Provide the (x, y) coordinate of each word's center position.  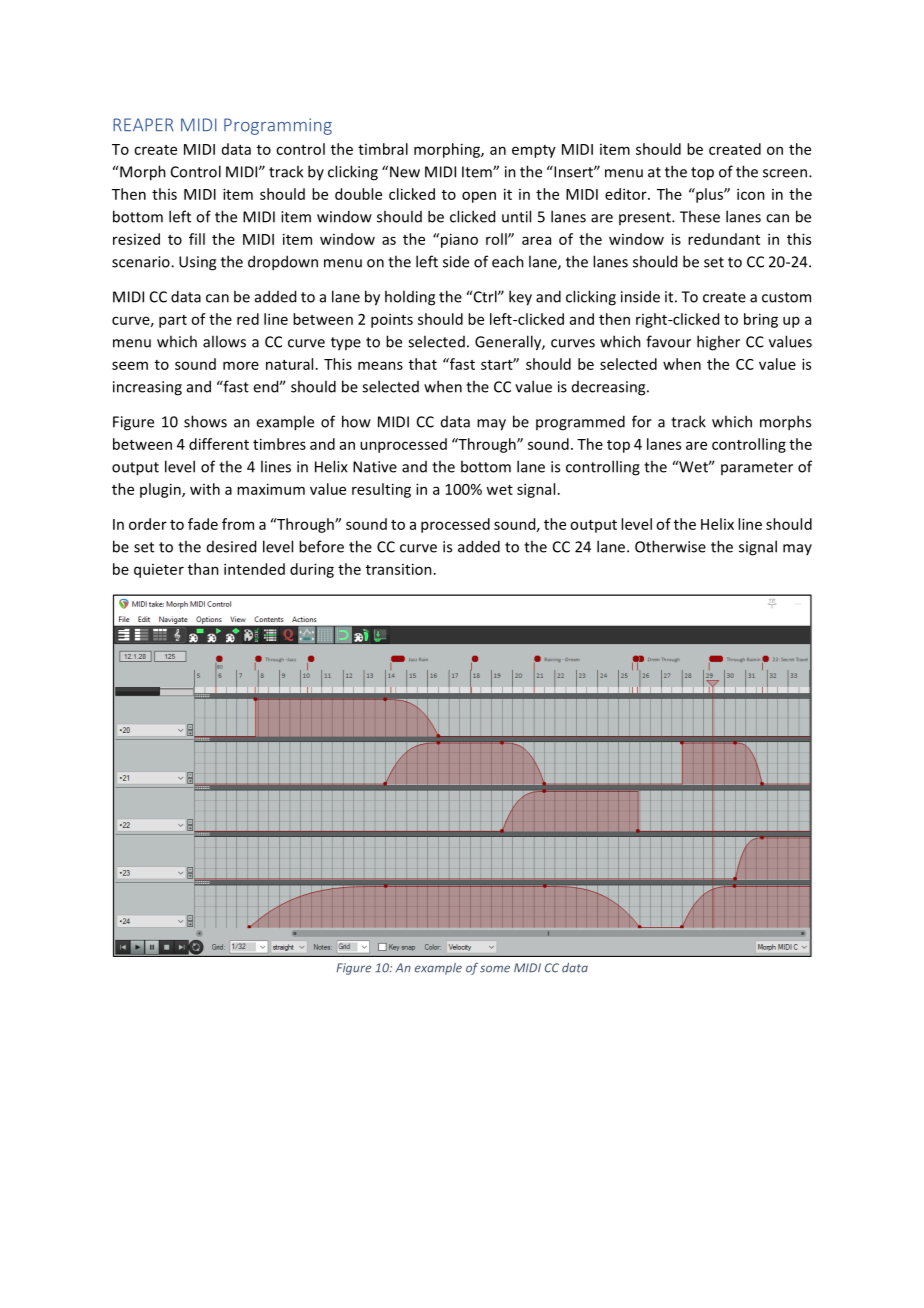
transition (399, 569)
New (405, 172)
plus (709, 195)
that (423, 364)
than (203, 569)
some (495, 969)
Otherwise (670, 546)
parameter (757, 468)
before (321, 546)
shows (205, 421)
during (312, 570)
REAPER (143, 124)
